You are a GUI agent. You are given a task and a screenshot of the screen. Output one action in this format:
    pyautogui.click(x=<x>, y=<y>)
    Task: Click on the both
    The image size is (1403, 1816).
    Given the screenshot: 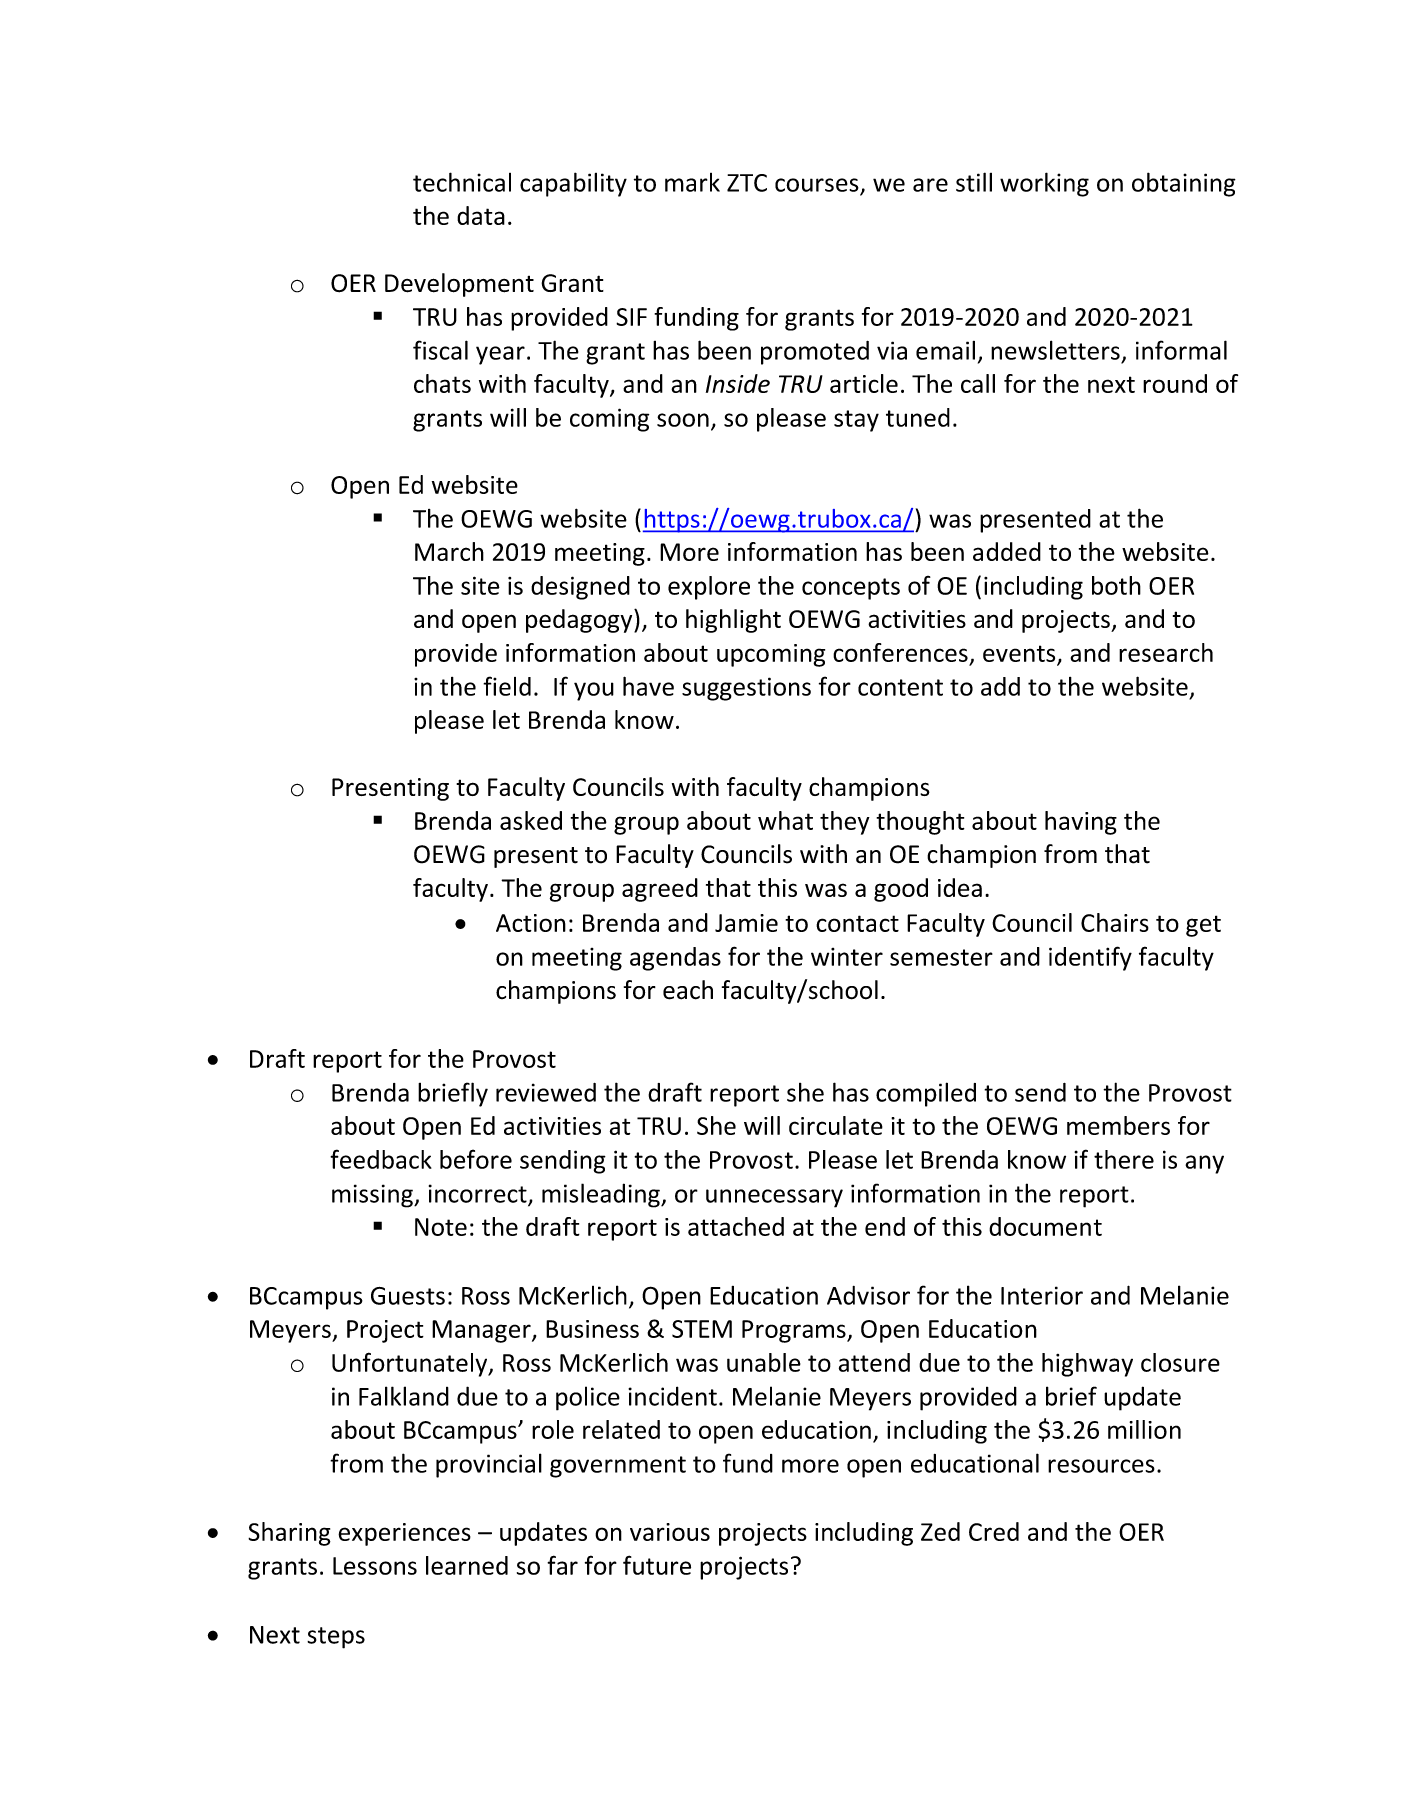 What is the action you would take?
    pyautogui.click(x=1116, y=585)
